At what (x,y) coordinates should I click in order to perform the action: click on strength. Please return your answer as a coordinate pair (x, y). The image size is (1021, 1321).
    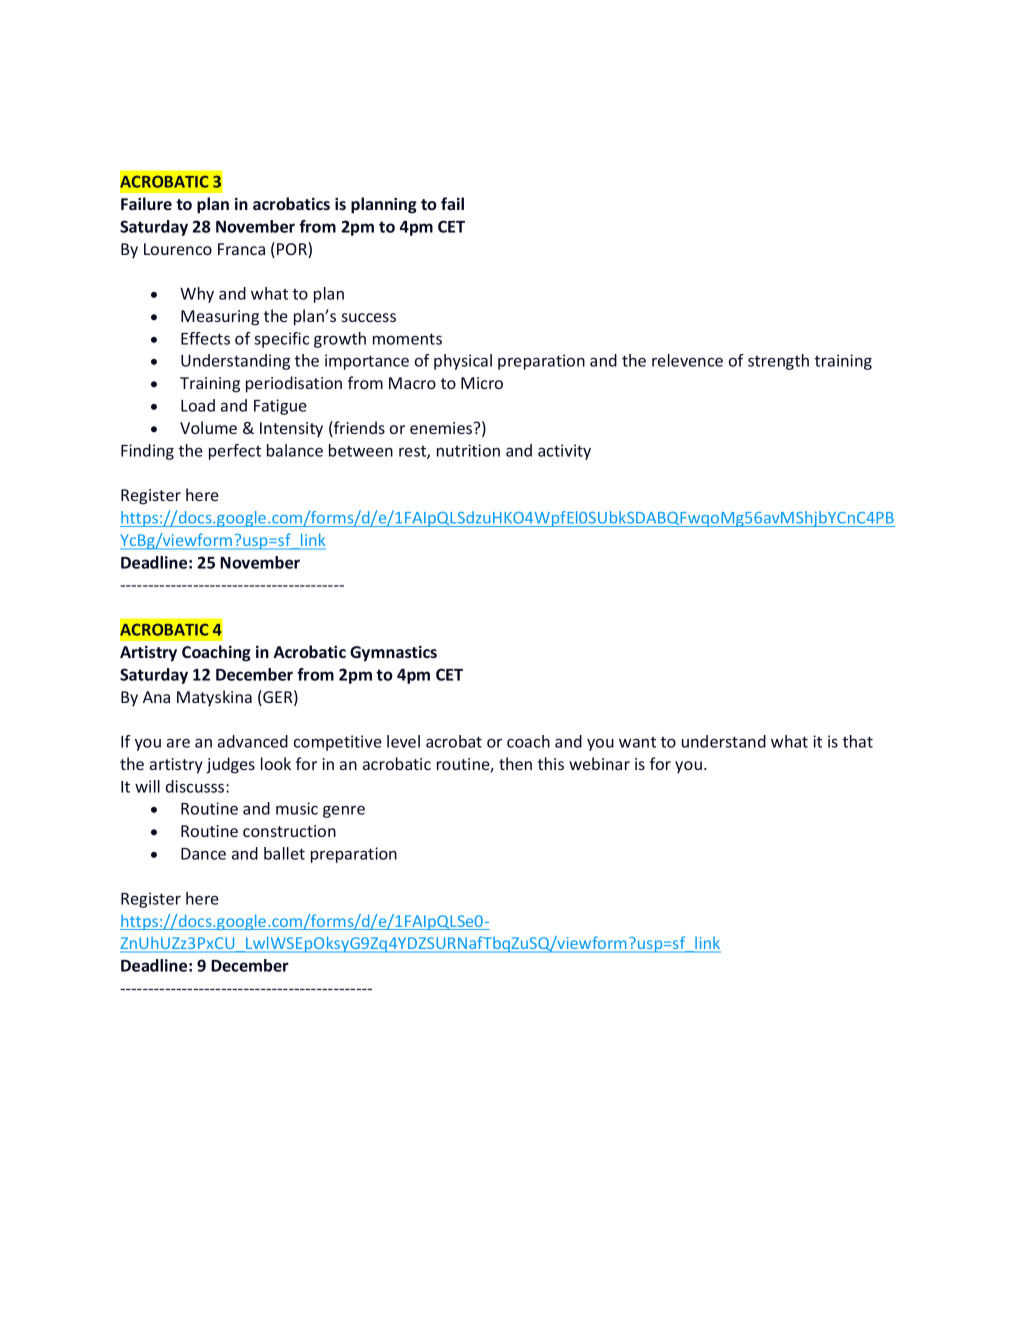
    Looking at the image, I should click on (778, 362).
